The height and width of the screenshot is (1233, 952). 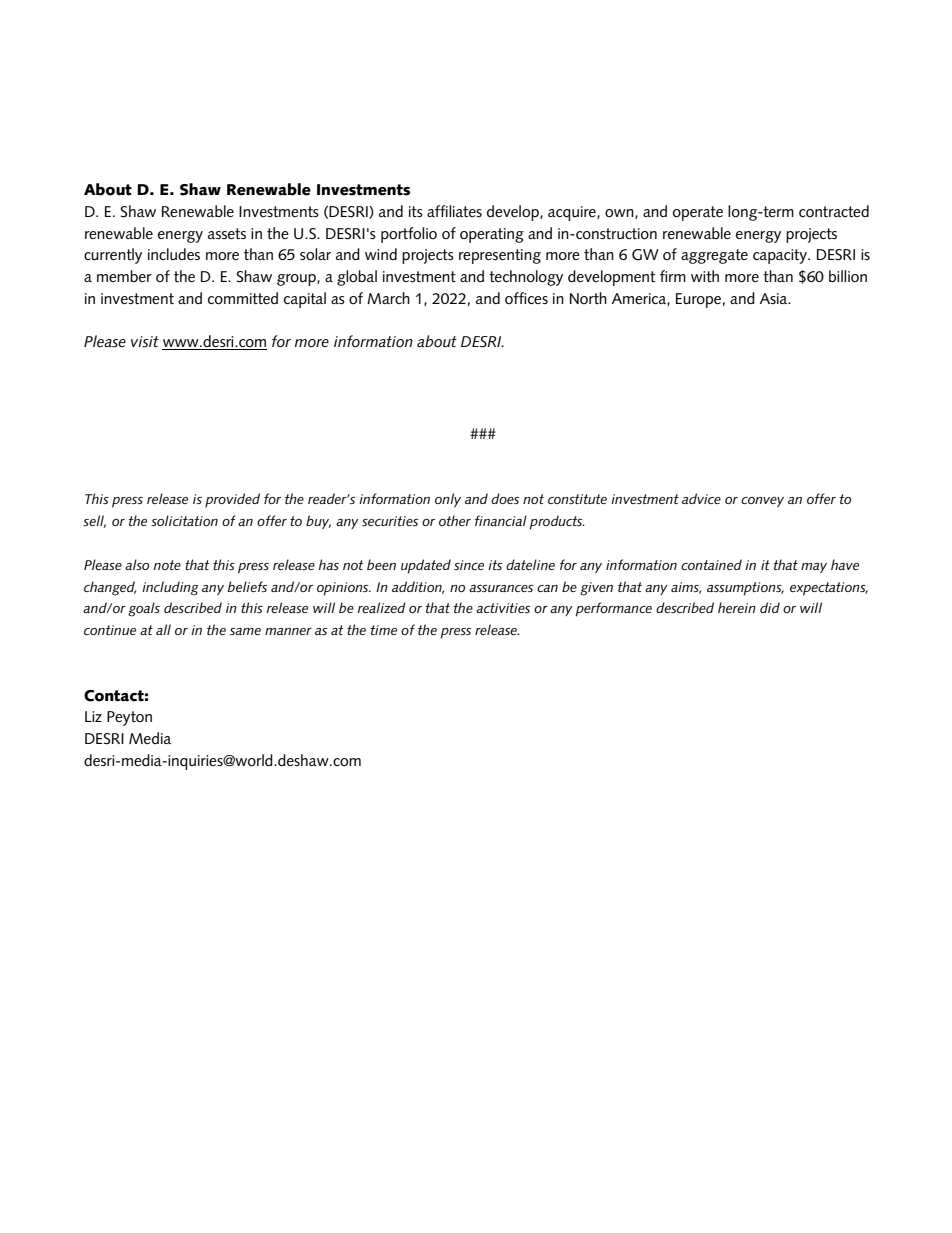 I want to click on assets, so click(x=227, y=233).
